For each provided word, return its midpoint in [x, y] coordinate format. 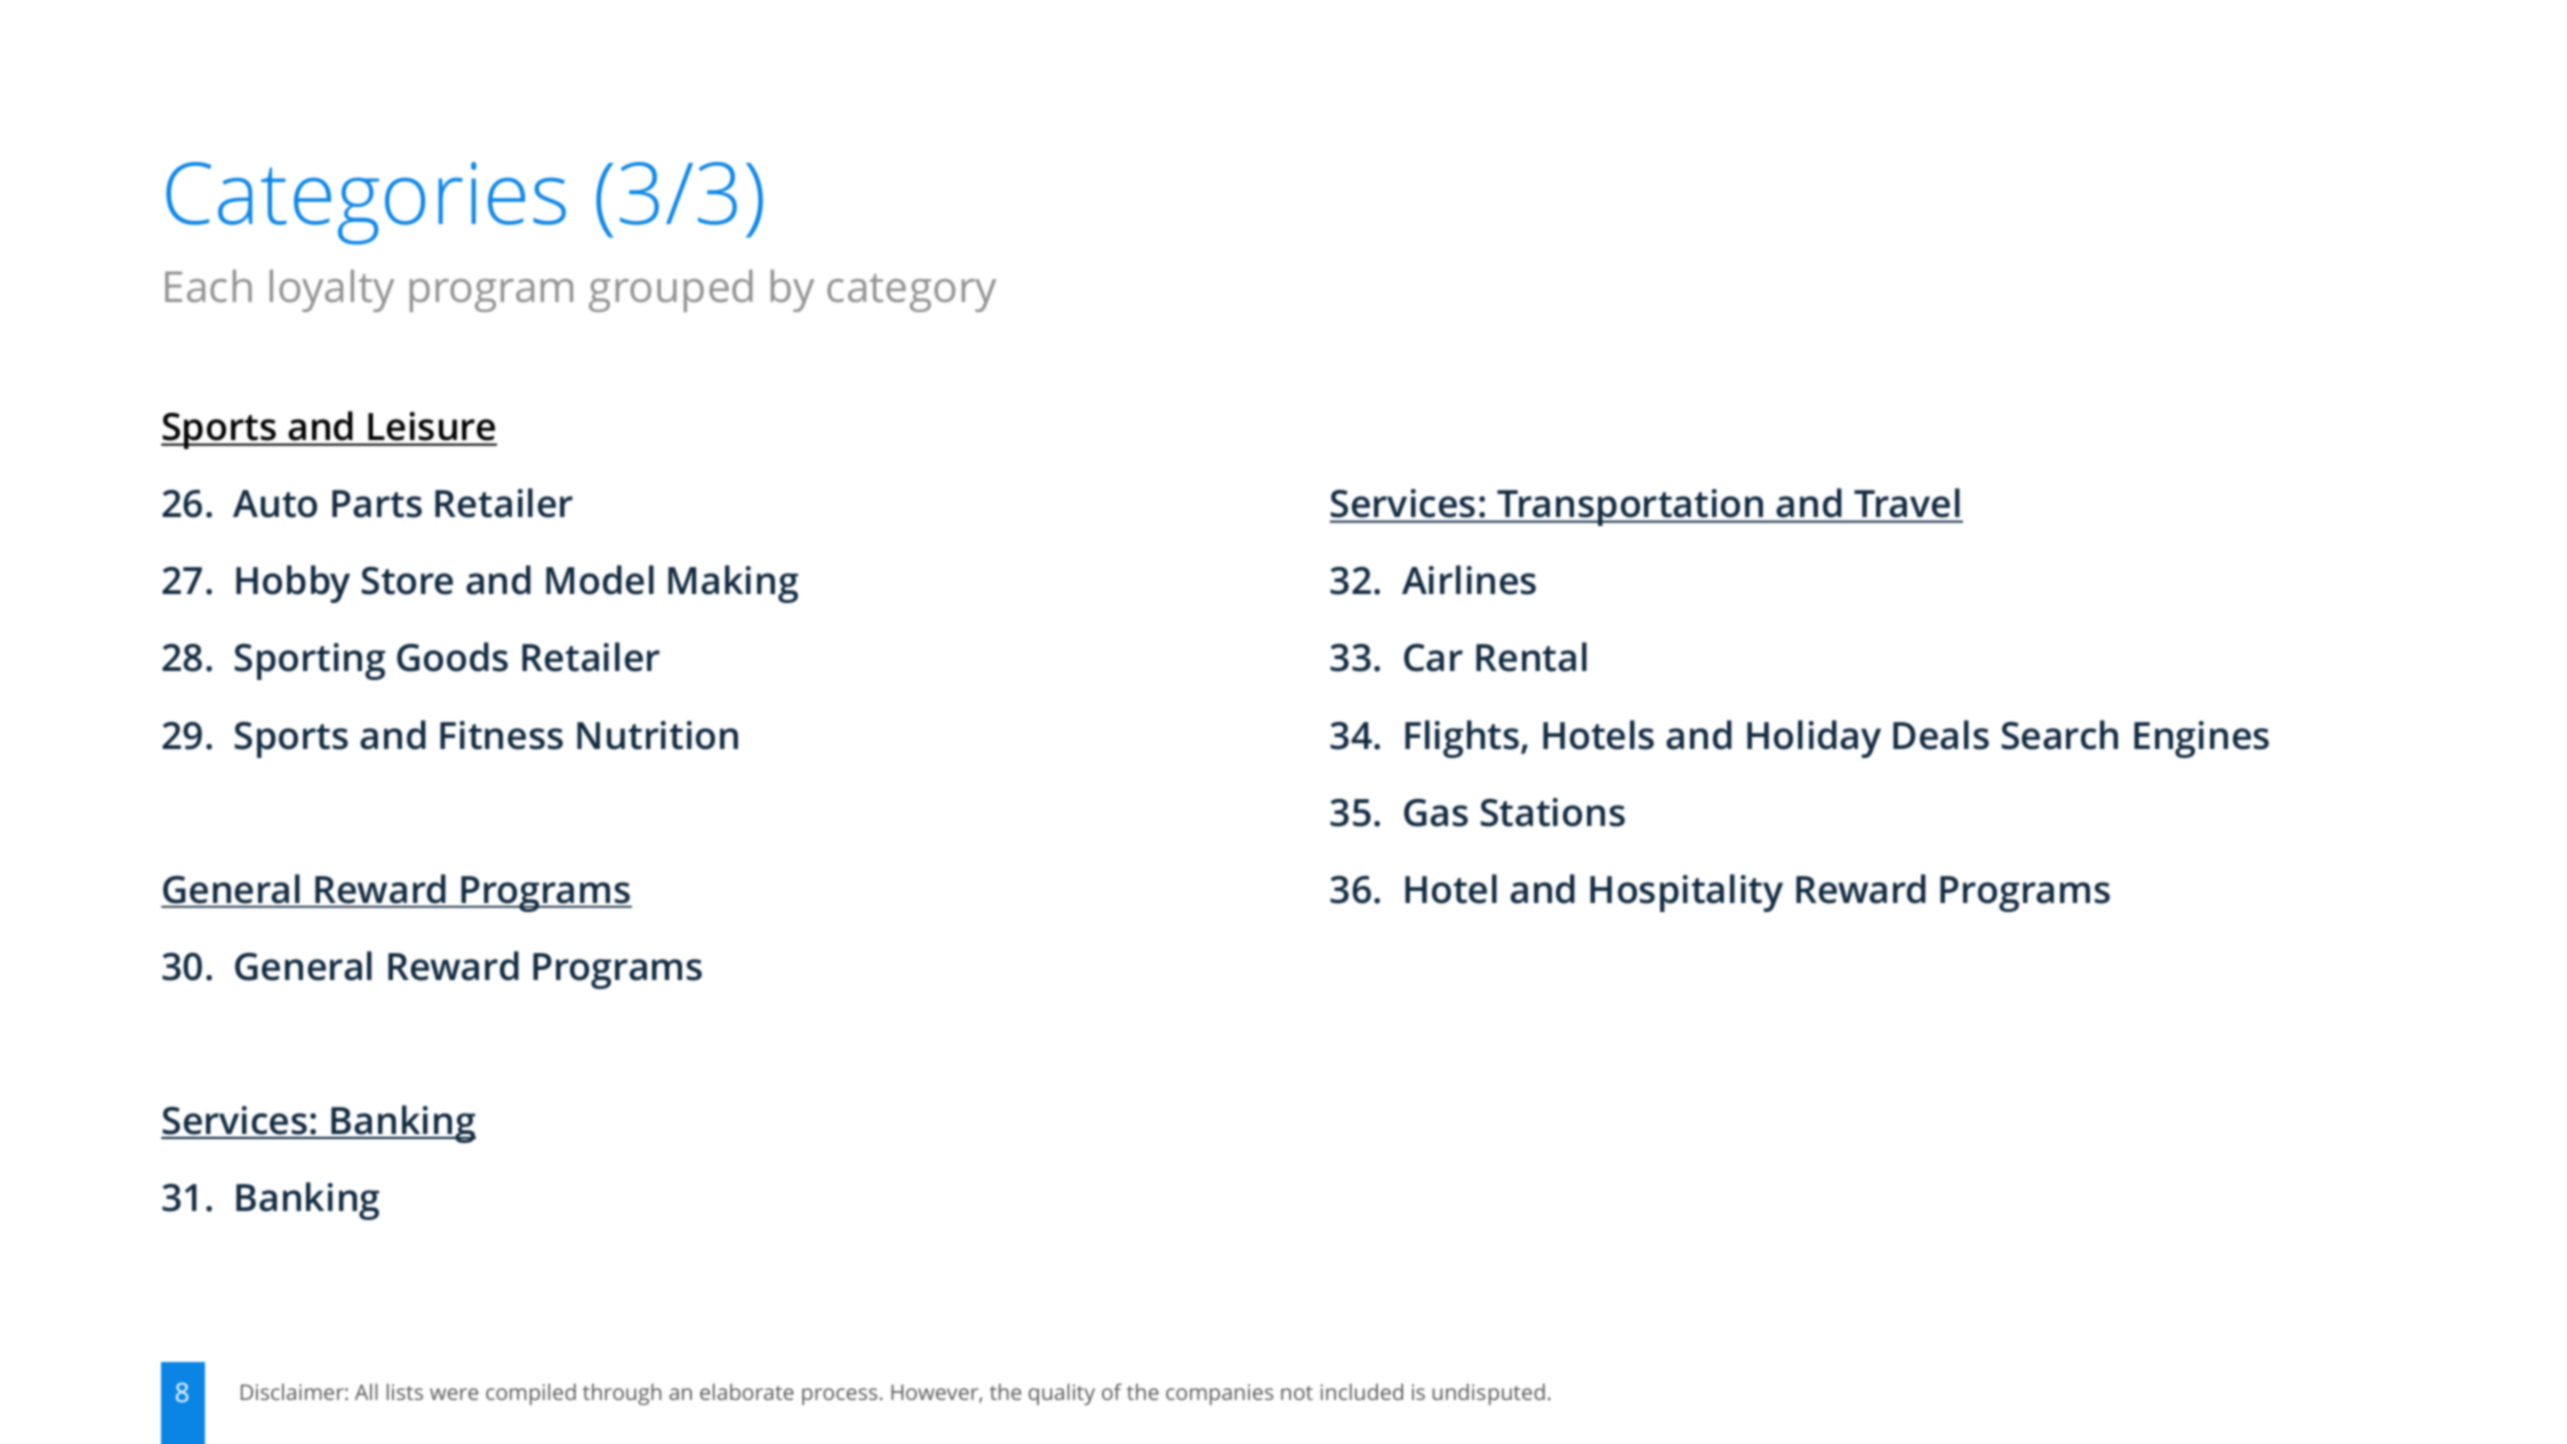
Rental [1531, 657]
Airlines [1469, 580]
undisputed [1489, 1394]
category [911, 293]
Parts [377, 504]
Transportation [1630, 507]
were [454, 1394]
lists [405, 1391]
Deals [1941, 735]
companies [1219, 1394]
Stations [1553, 812]
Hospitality [1686, 893]
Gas [1436, 813]
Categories [366, 203]
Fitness [501, 735]
